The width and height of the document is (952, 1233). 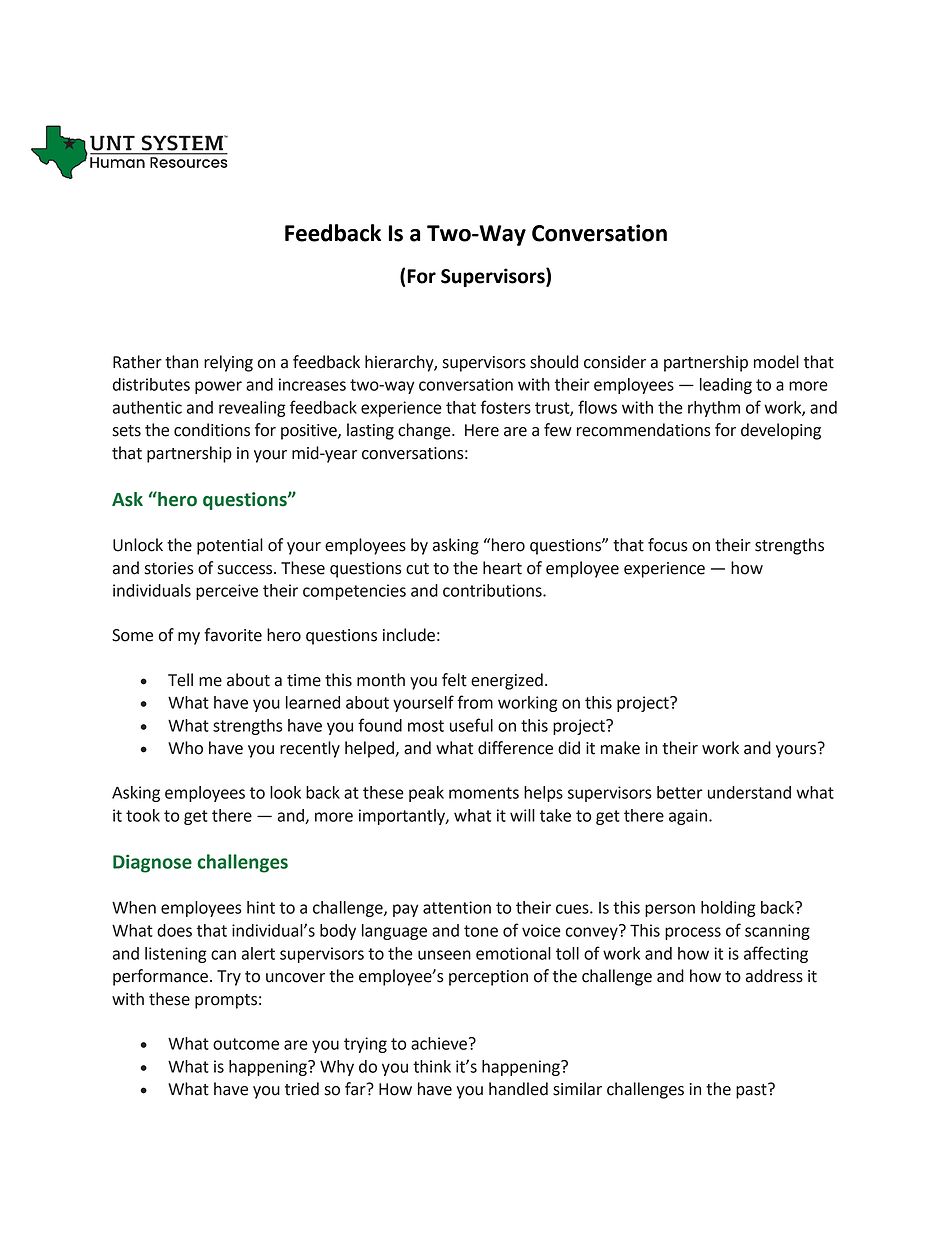 I want to click on useful, so click(x=471, y=725).
